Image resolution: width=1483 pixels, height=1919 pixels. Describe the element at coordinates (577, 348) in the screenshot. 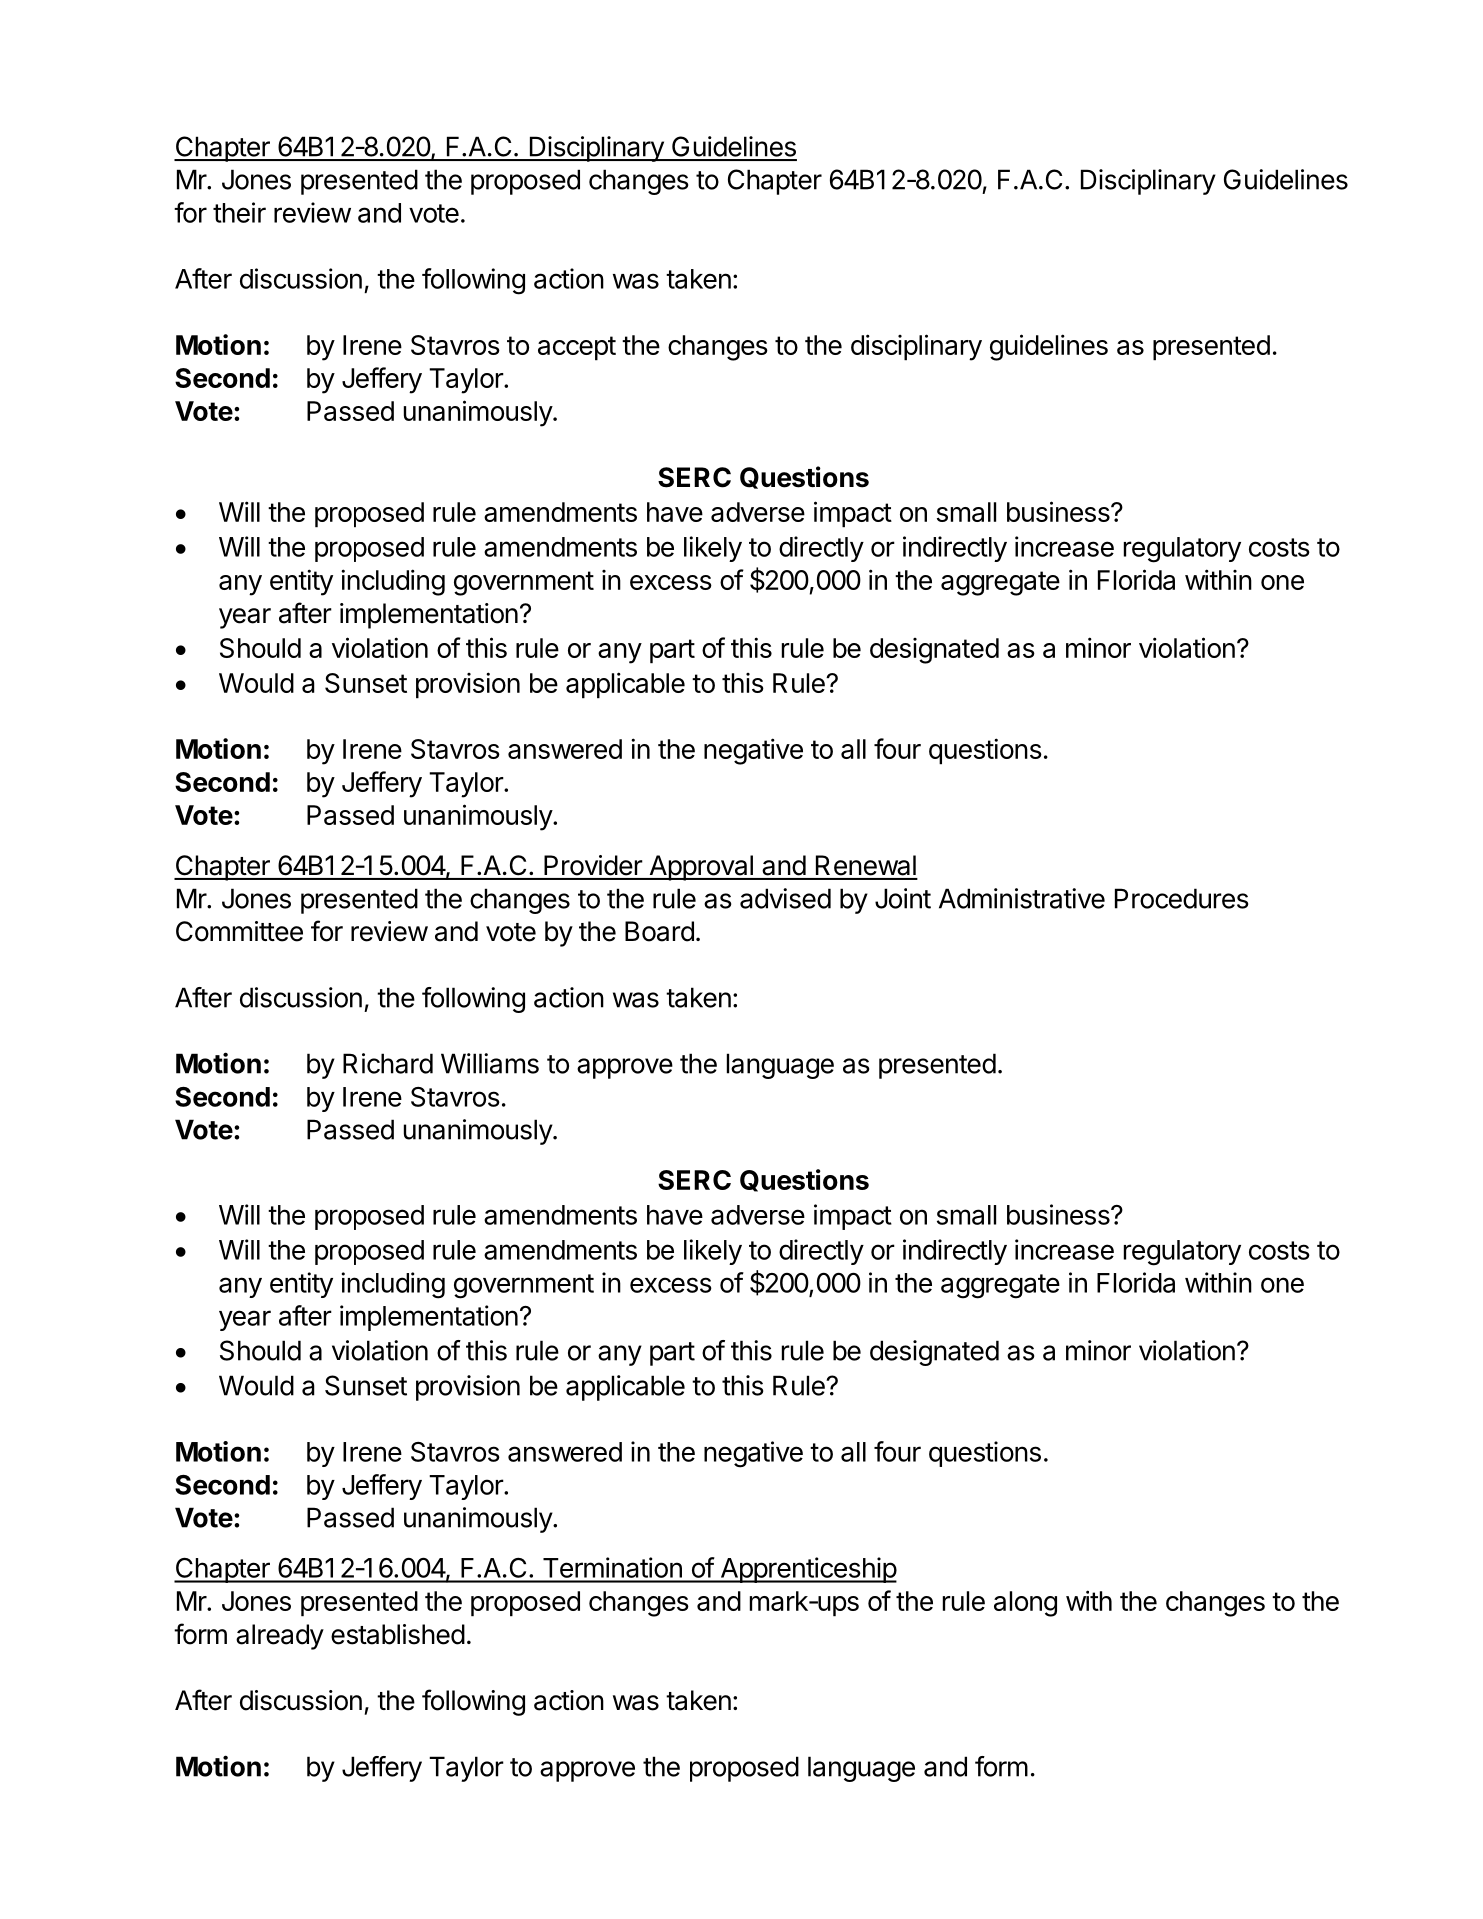

I see `accept` at that location.
